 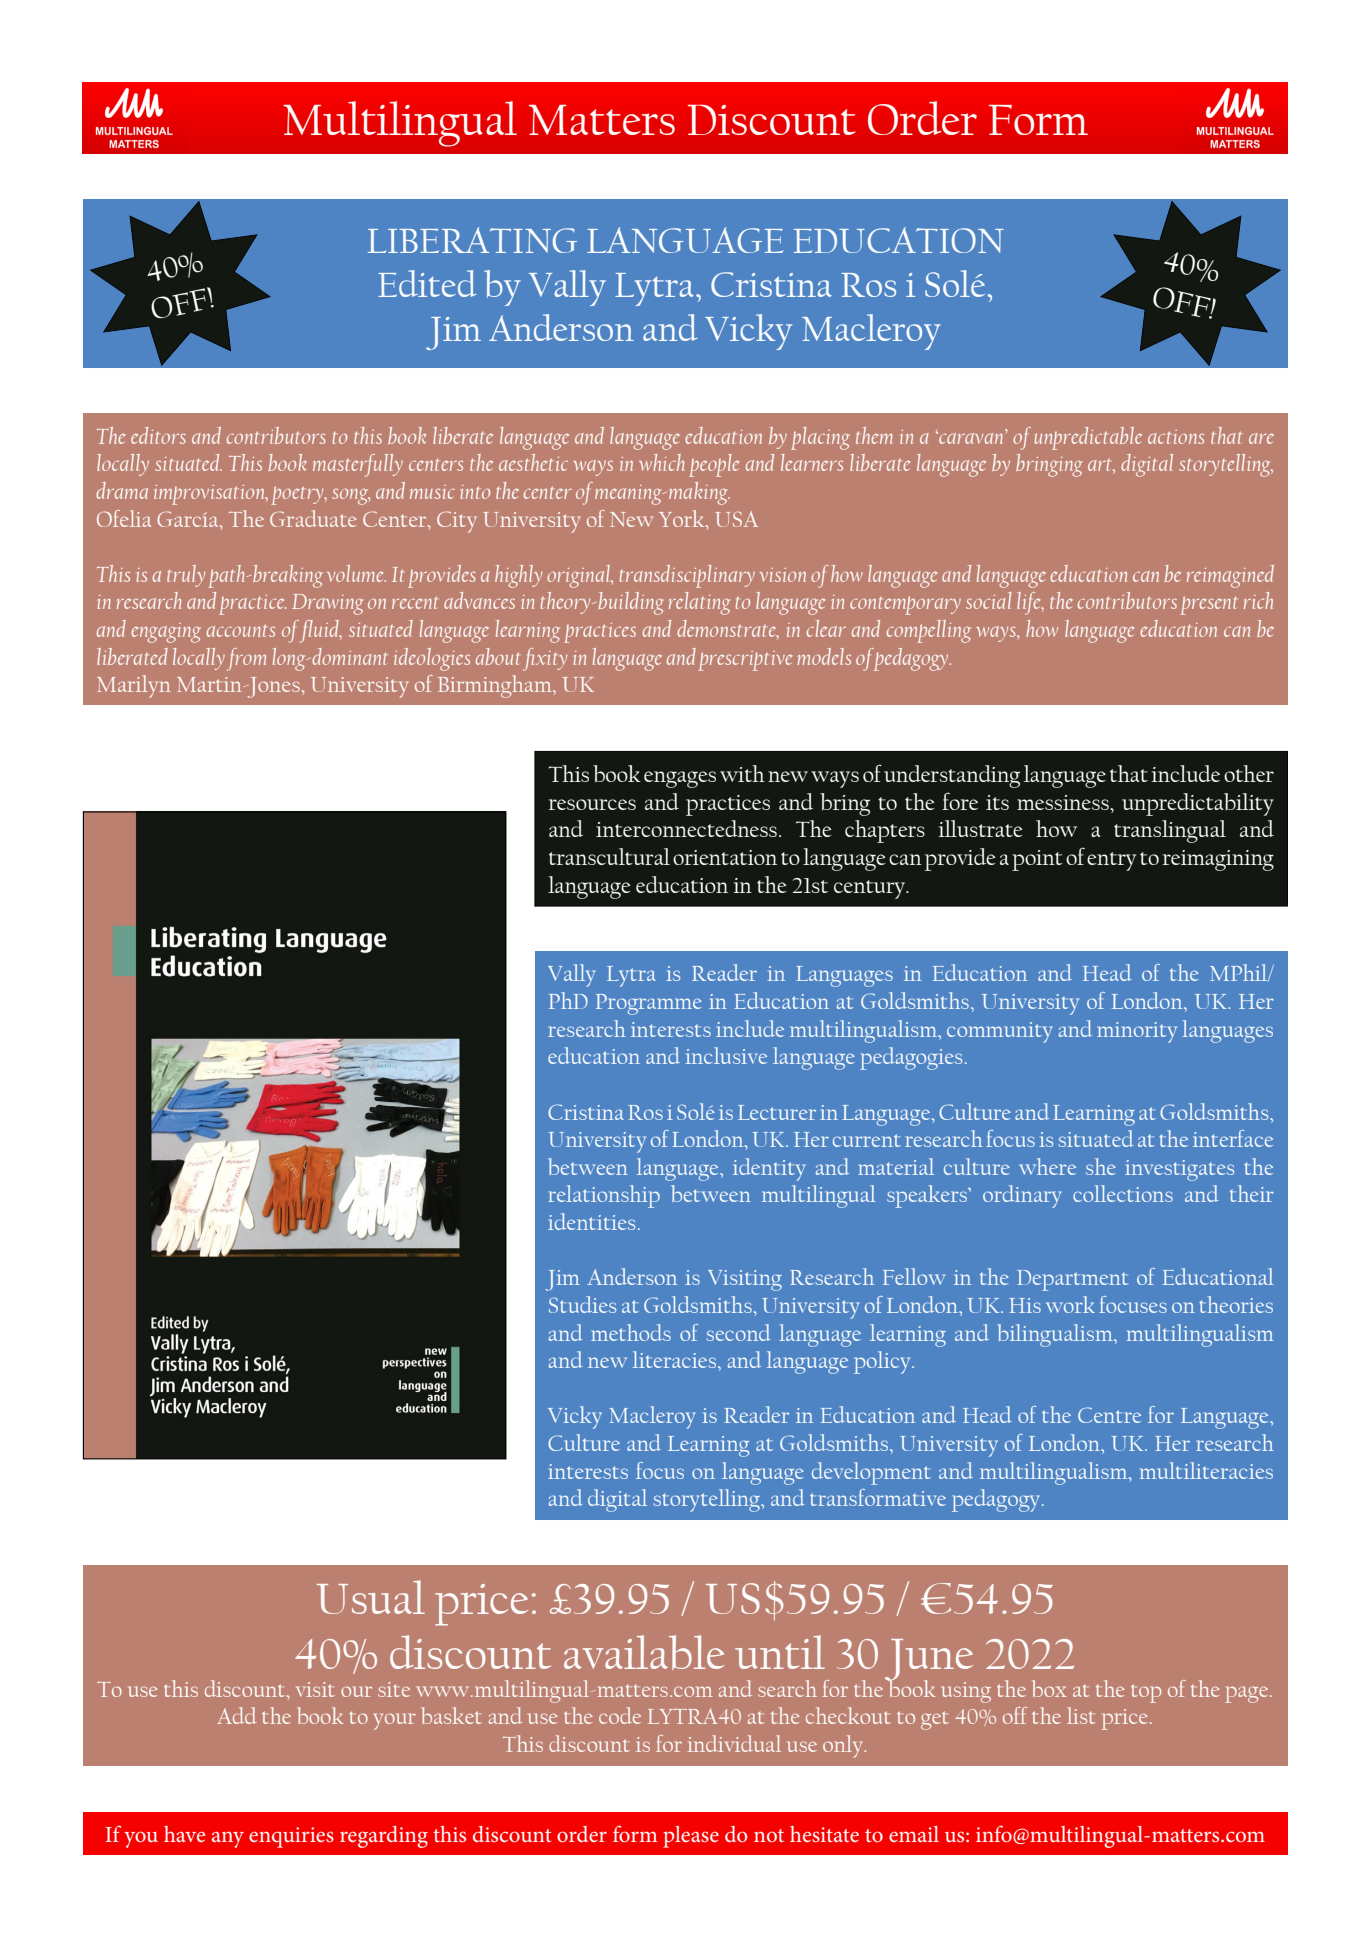 What do you see at coordinates (472, 240) in the screenshot?
I see `LIBERATING` at bounding box center [472, 240].
